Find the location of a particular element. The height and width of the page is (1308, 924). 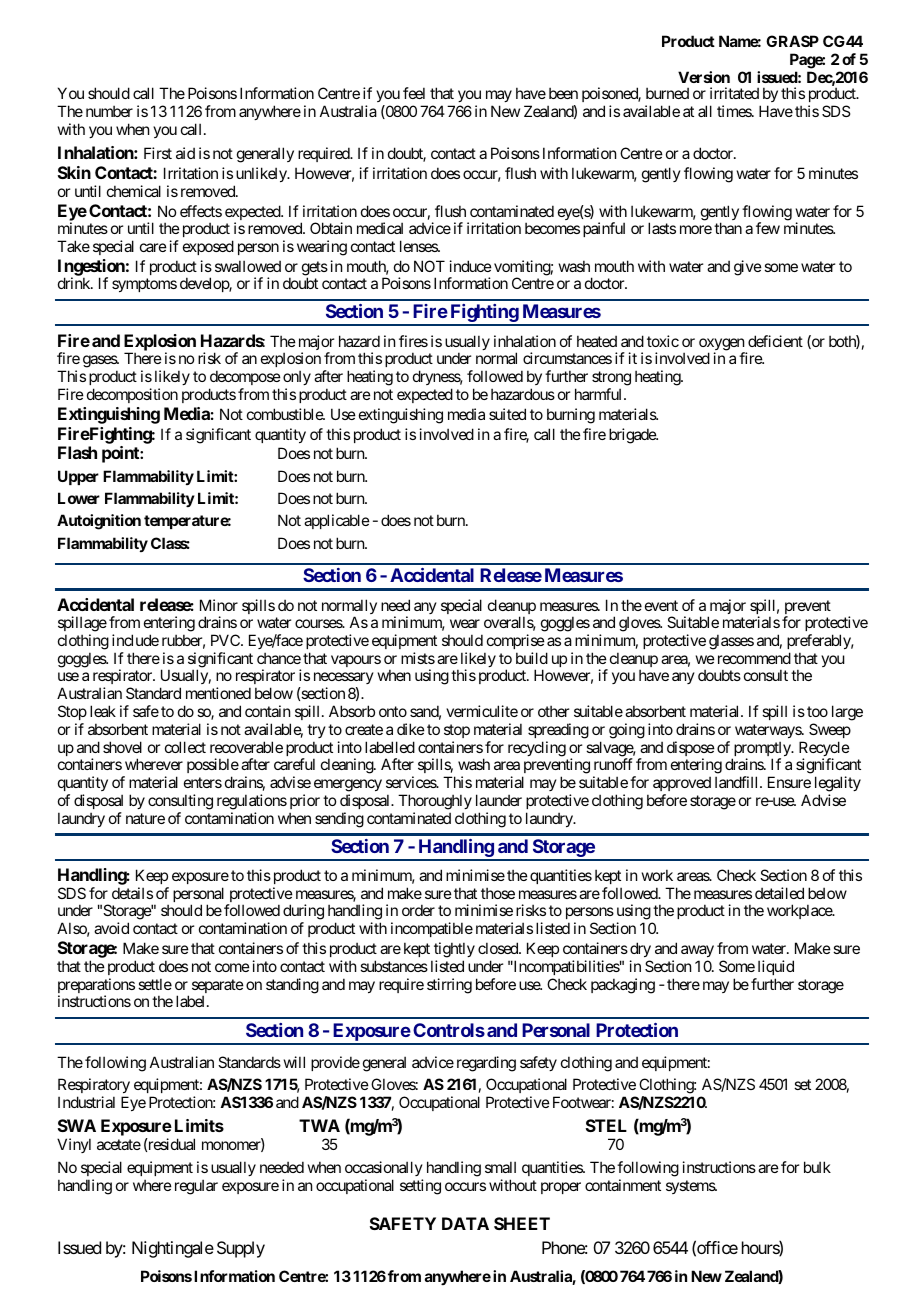

feel is located at coordinates (414, 93).
